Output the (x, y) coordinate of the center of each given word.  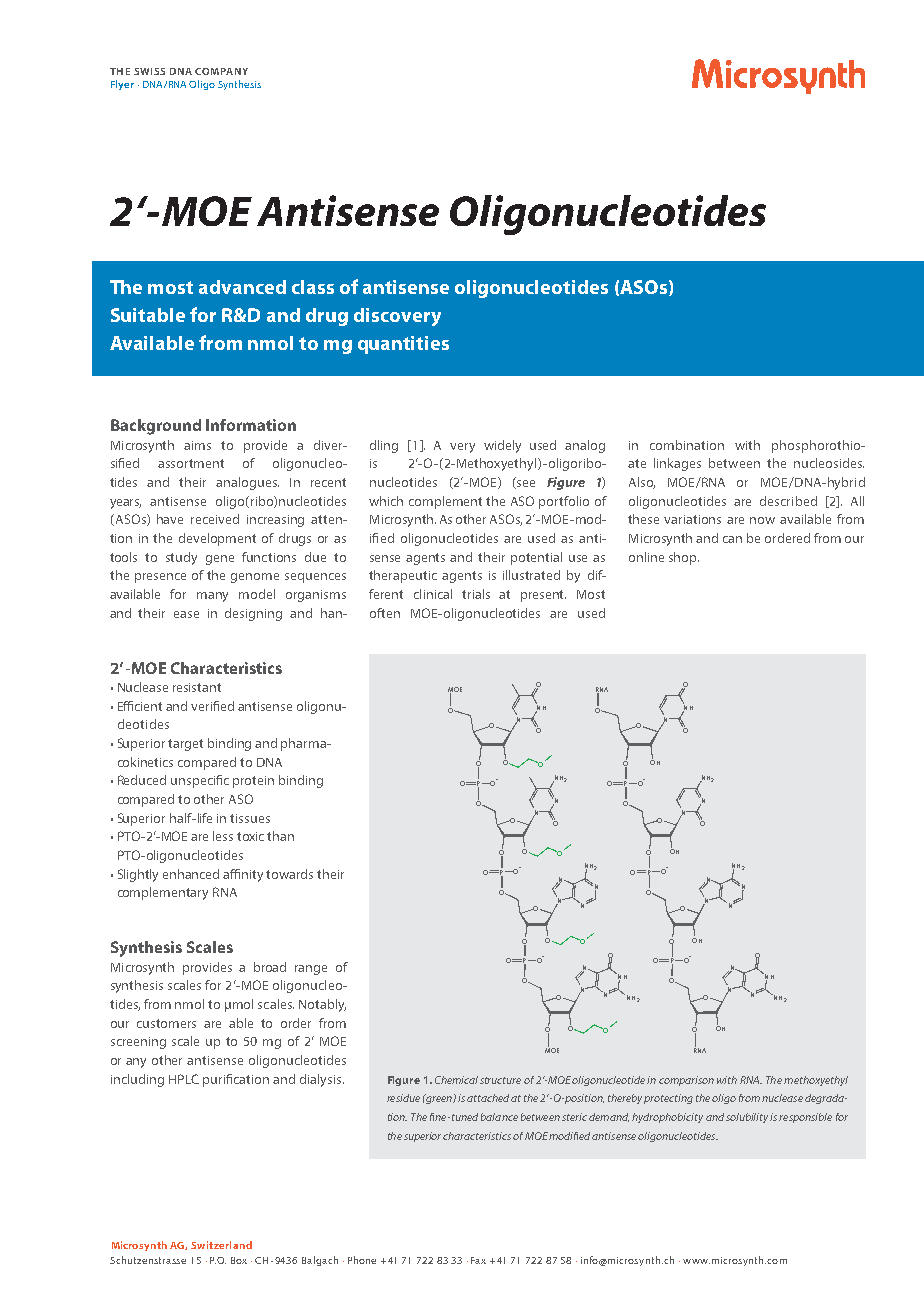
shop (684, 558)
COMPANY (221, 71)
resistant (197, 687)
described (788, 501)
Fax (478, 1260)
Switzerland (221, 1245)
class (313, 287)
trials (476, 594)
